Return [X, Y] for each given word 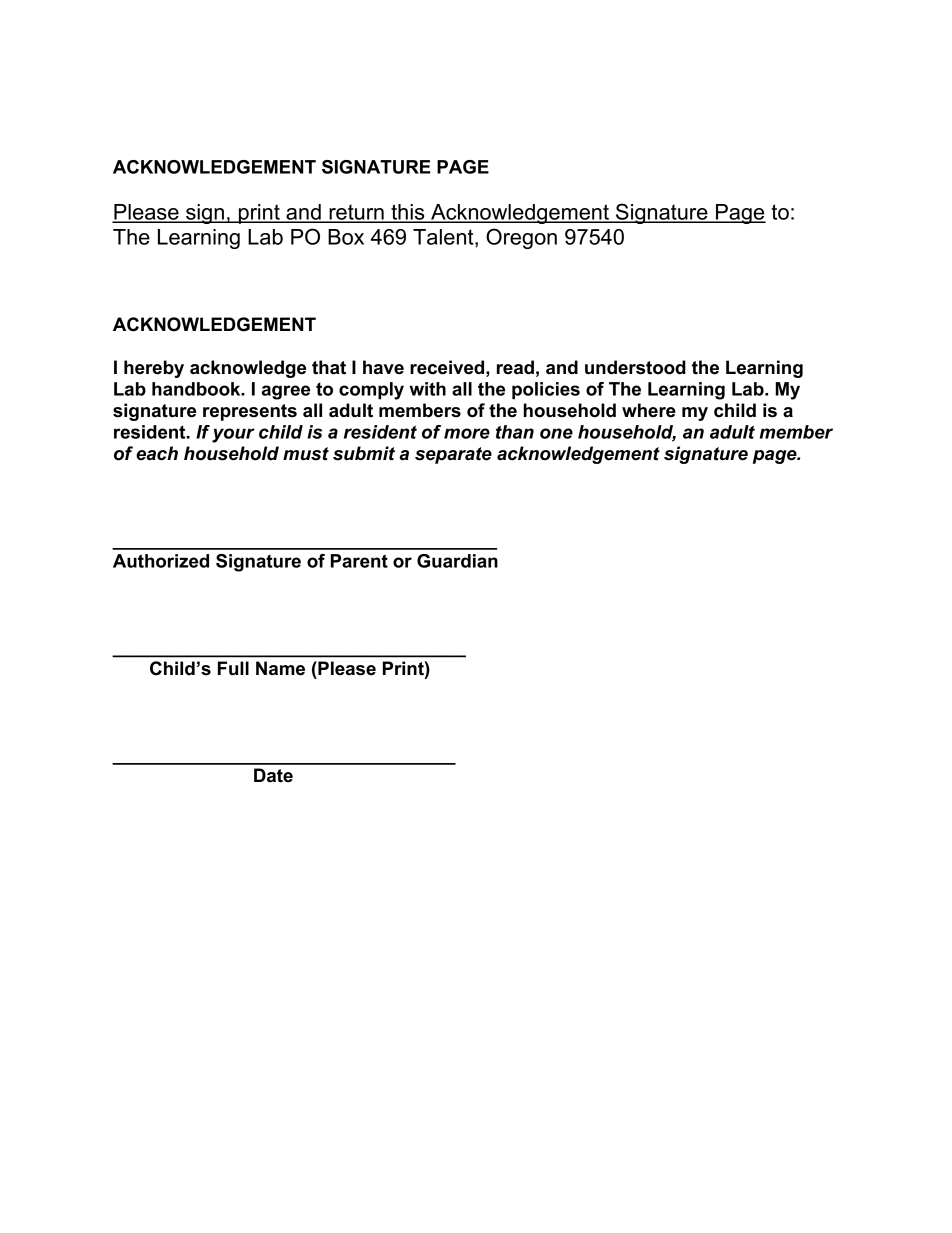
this [408, 213]
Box [346, 237]
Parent [359, 561]
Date [273, 775]
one [556, 433]
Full [233, 668]
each [157, 453]
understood [635, 367]
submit [364, 453]
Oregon [521, 238]
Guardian [457, 561]
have [383, 367]
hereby [154, 369]
